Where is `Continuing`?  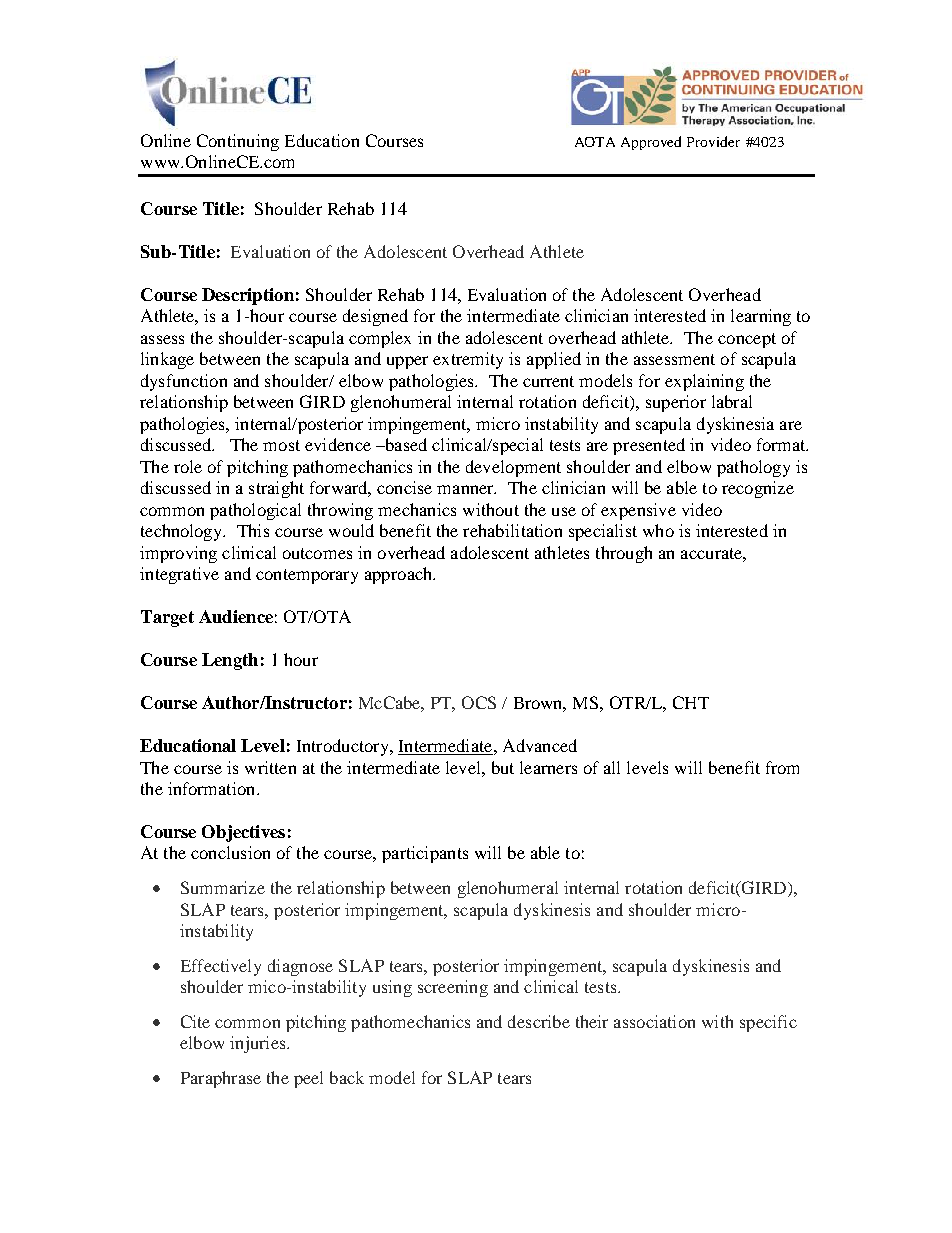
Continuing is located at coordinates (238, 142).
